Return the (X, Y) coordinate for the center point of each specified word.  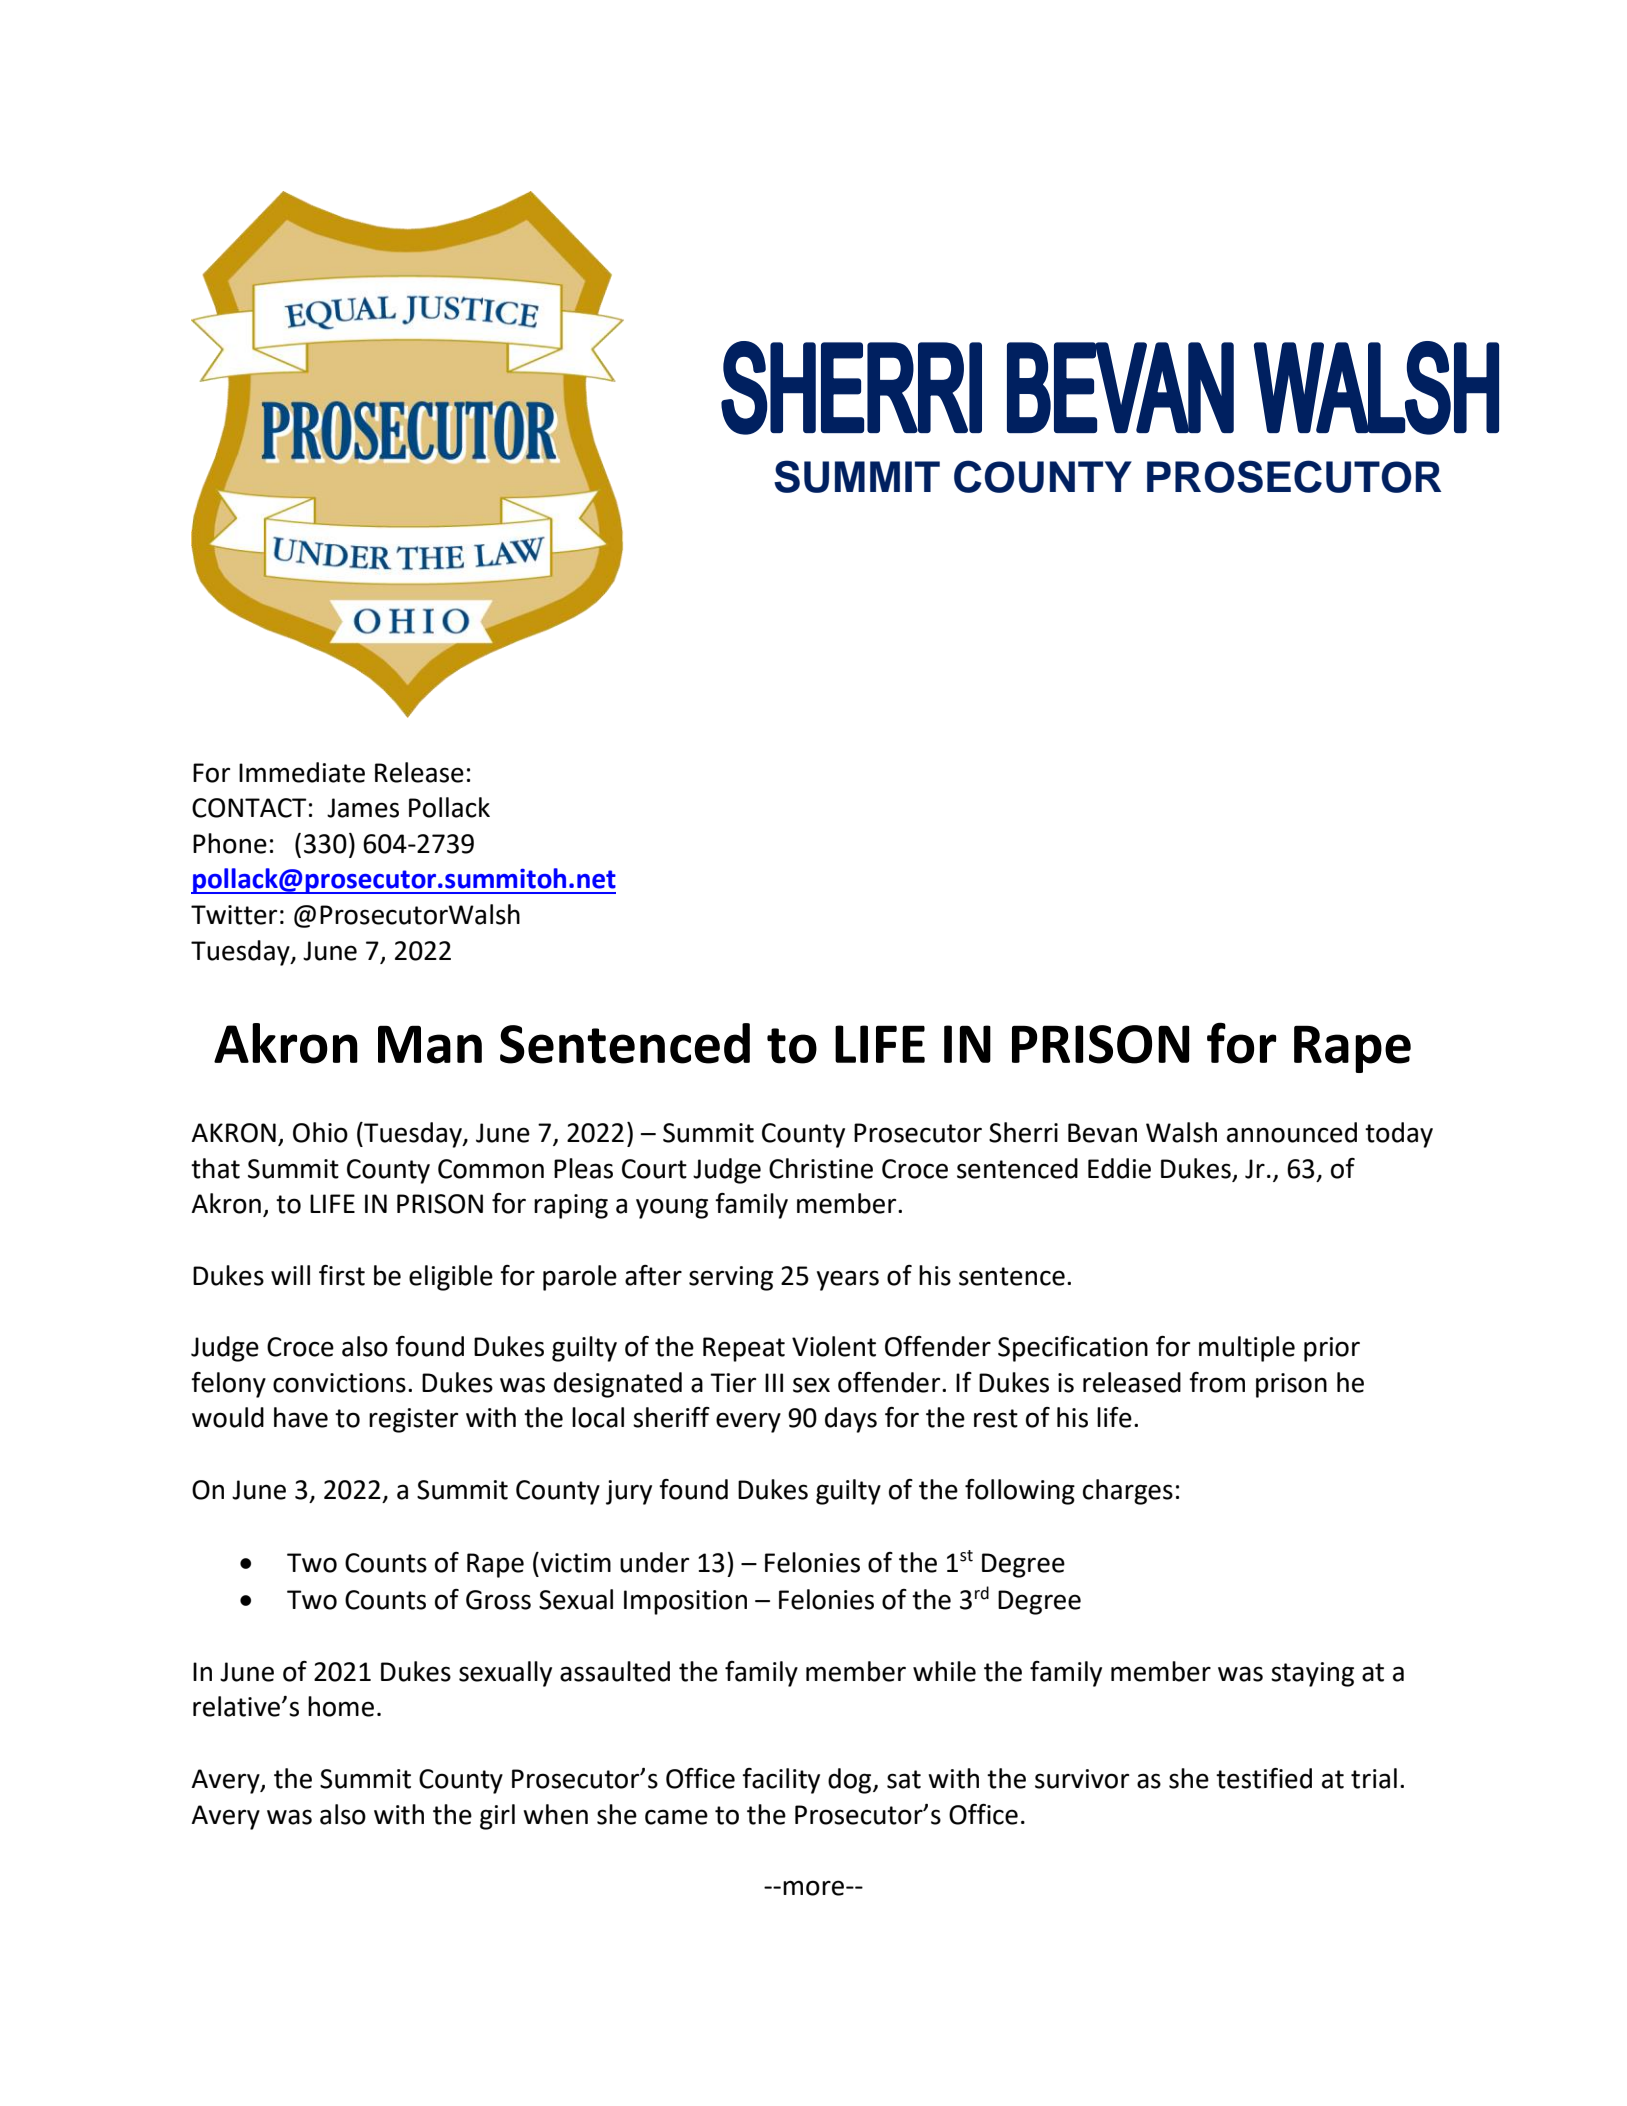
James (363, 808)
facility (781, 1781)
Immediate (302, 772)
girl (497, 1817)
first (342, 1275)
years (848, 1280)
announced (1292, 1132)
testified (1264, 1778)
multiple (1247, 1349)
